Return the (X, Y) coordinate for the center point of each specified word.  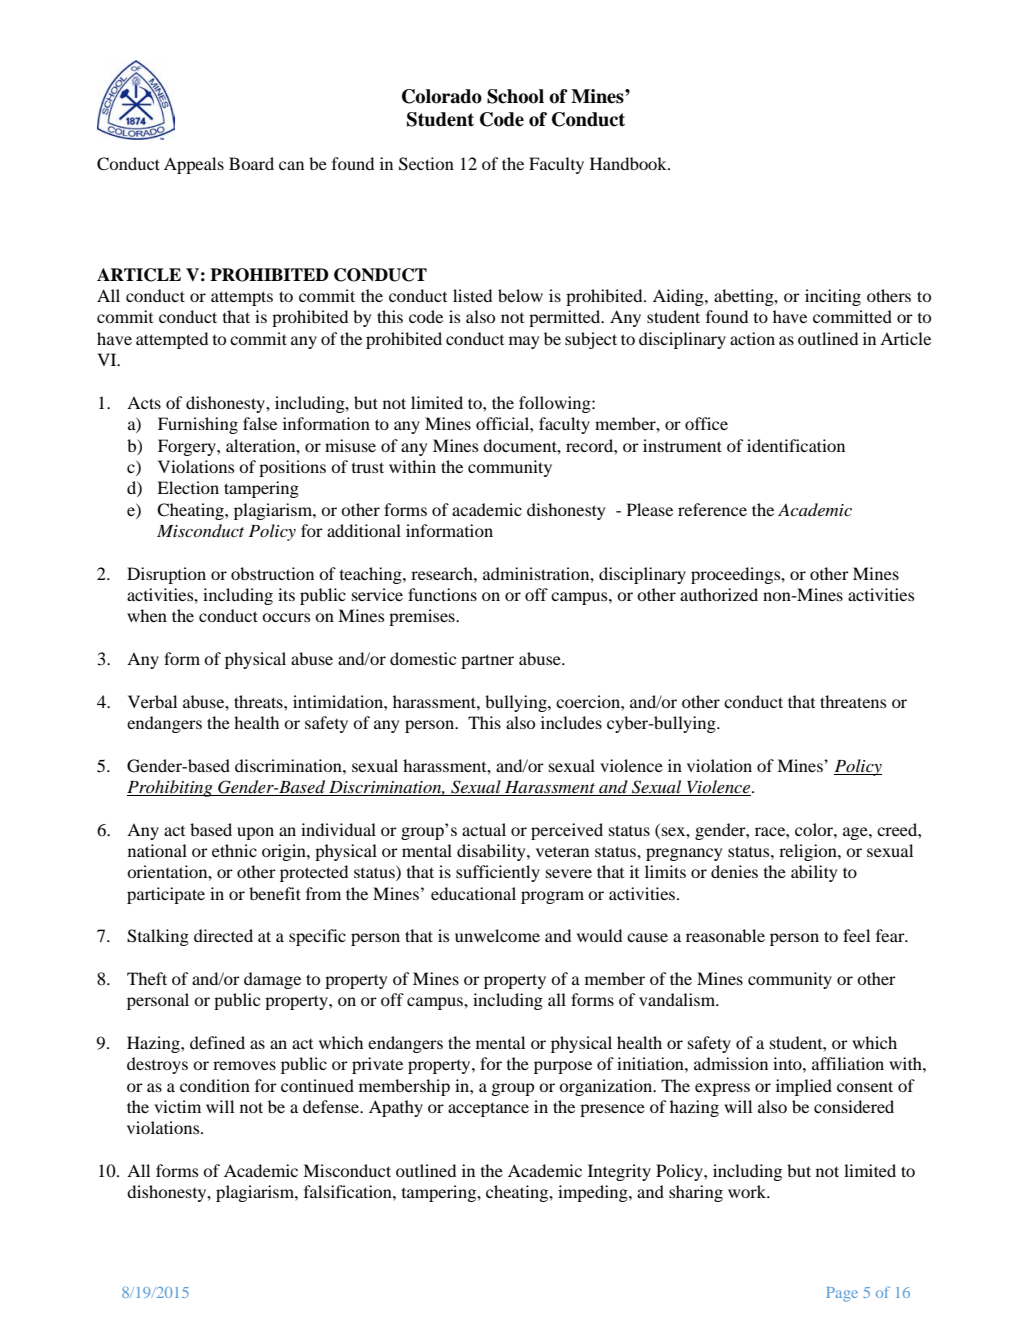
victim (177, 1106)
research (443, 573)
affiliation (848, 1063)
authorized (719, 594)
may (524, 342)
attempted (172, 340)
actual (484, 829)
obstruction (272, 573)
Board (251, 163)
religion (809, 852)
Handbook (629, 163)
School (515, 96)
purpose (563, 1067)
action (752, 338)
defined (217, 1042)
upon (255, 833)
